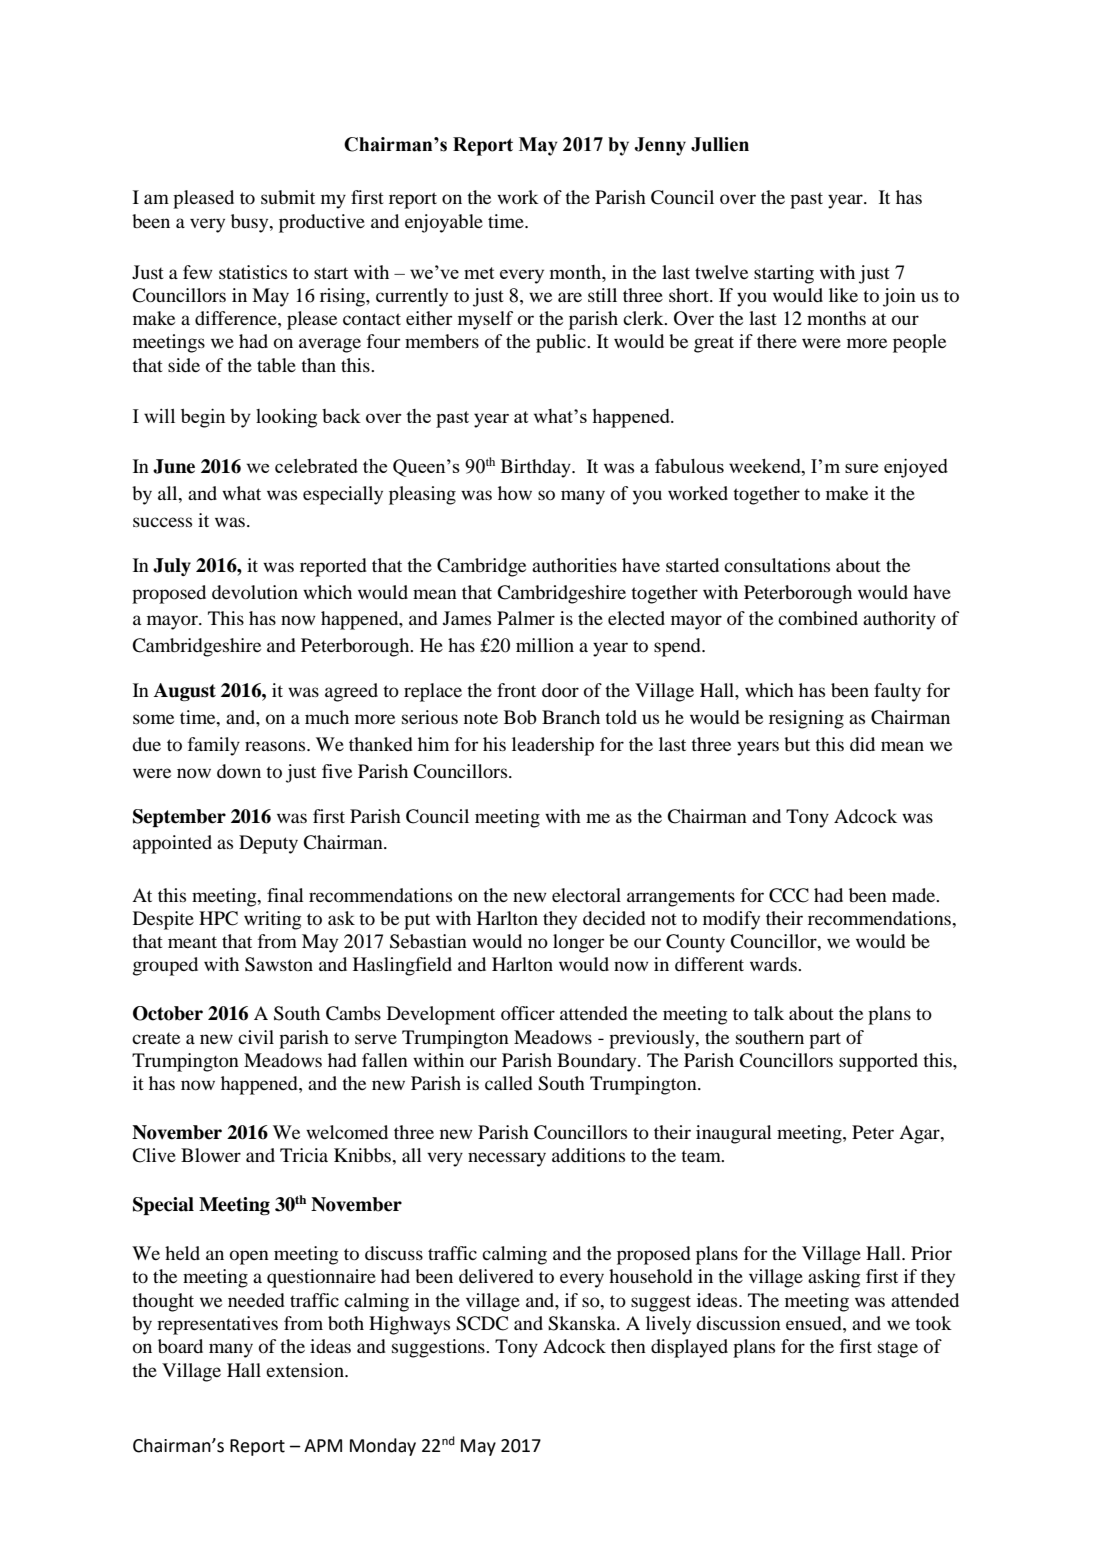  What do you see at coordinates (444, 223) in the screenshot?
I see `enjoyable` at bounding box center [444, 223].
